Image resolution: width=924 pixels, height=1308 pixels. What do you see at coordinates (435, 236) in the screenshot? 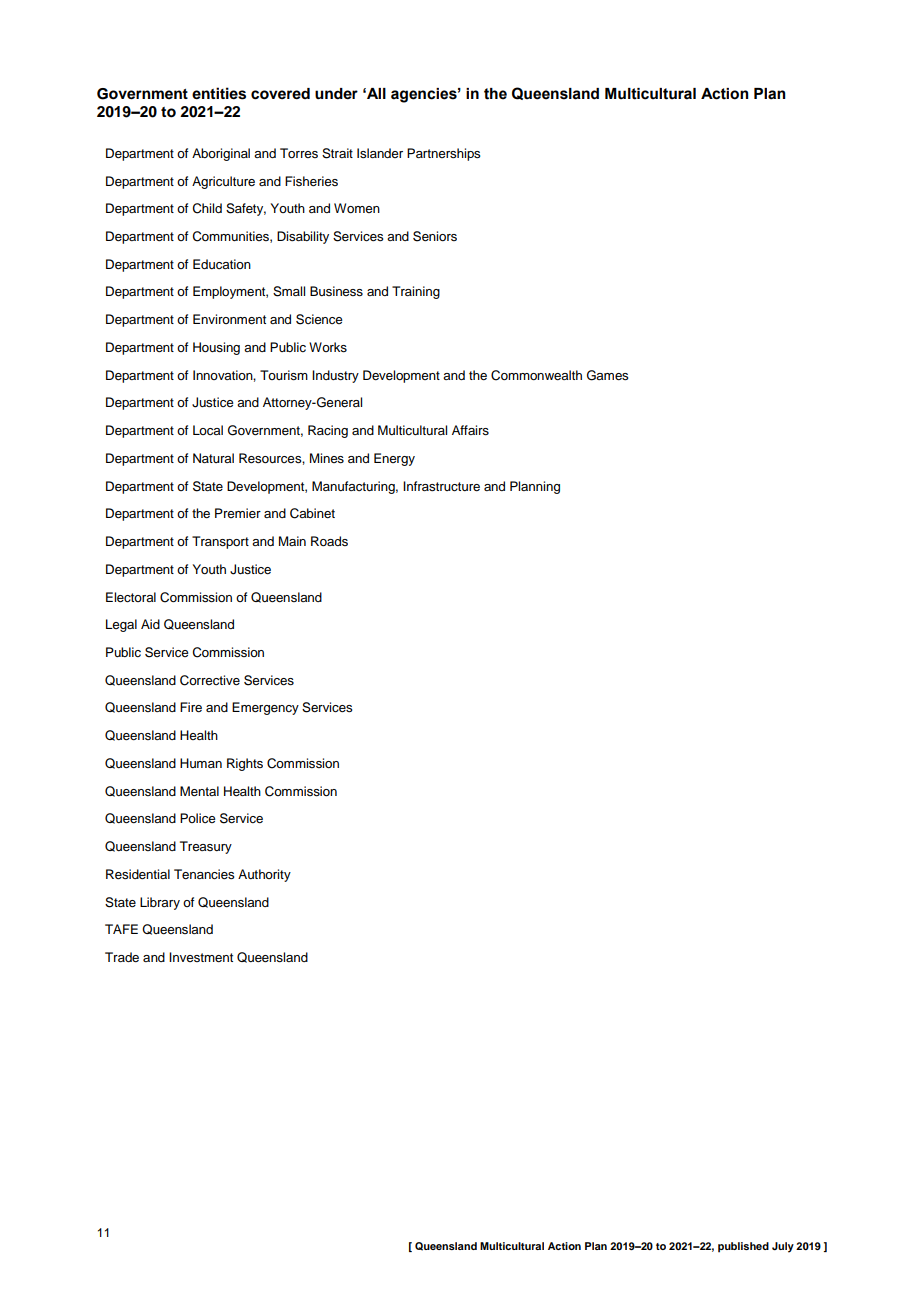
I see `Seniors` at bounding box center [435, 236].
